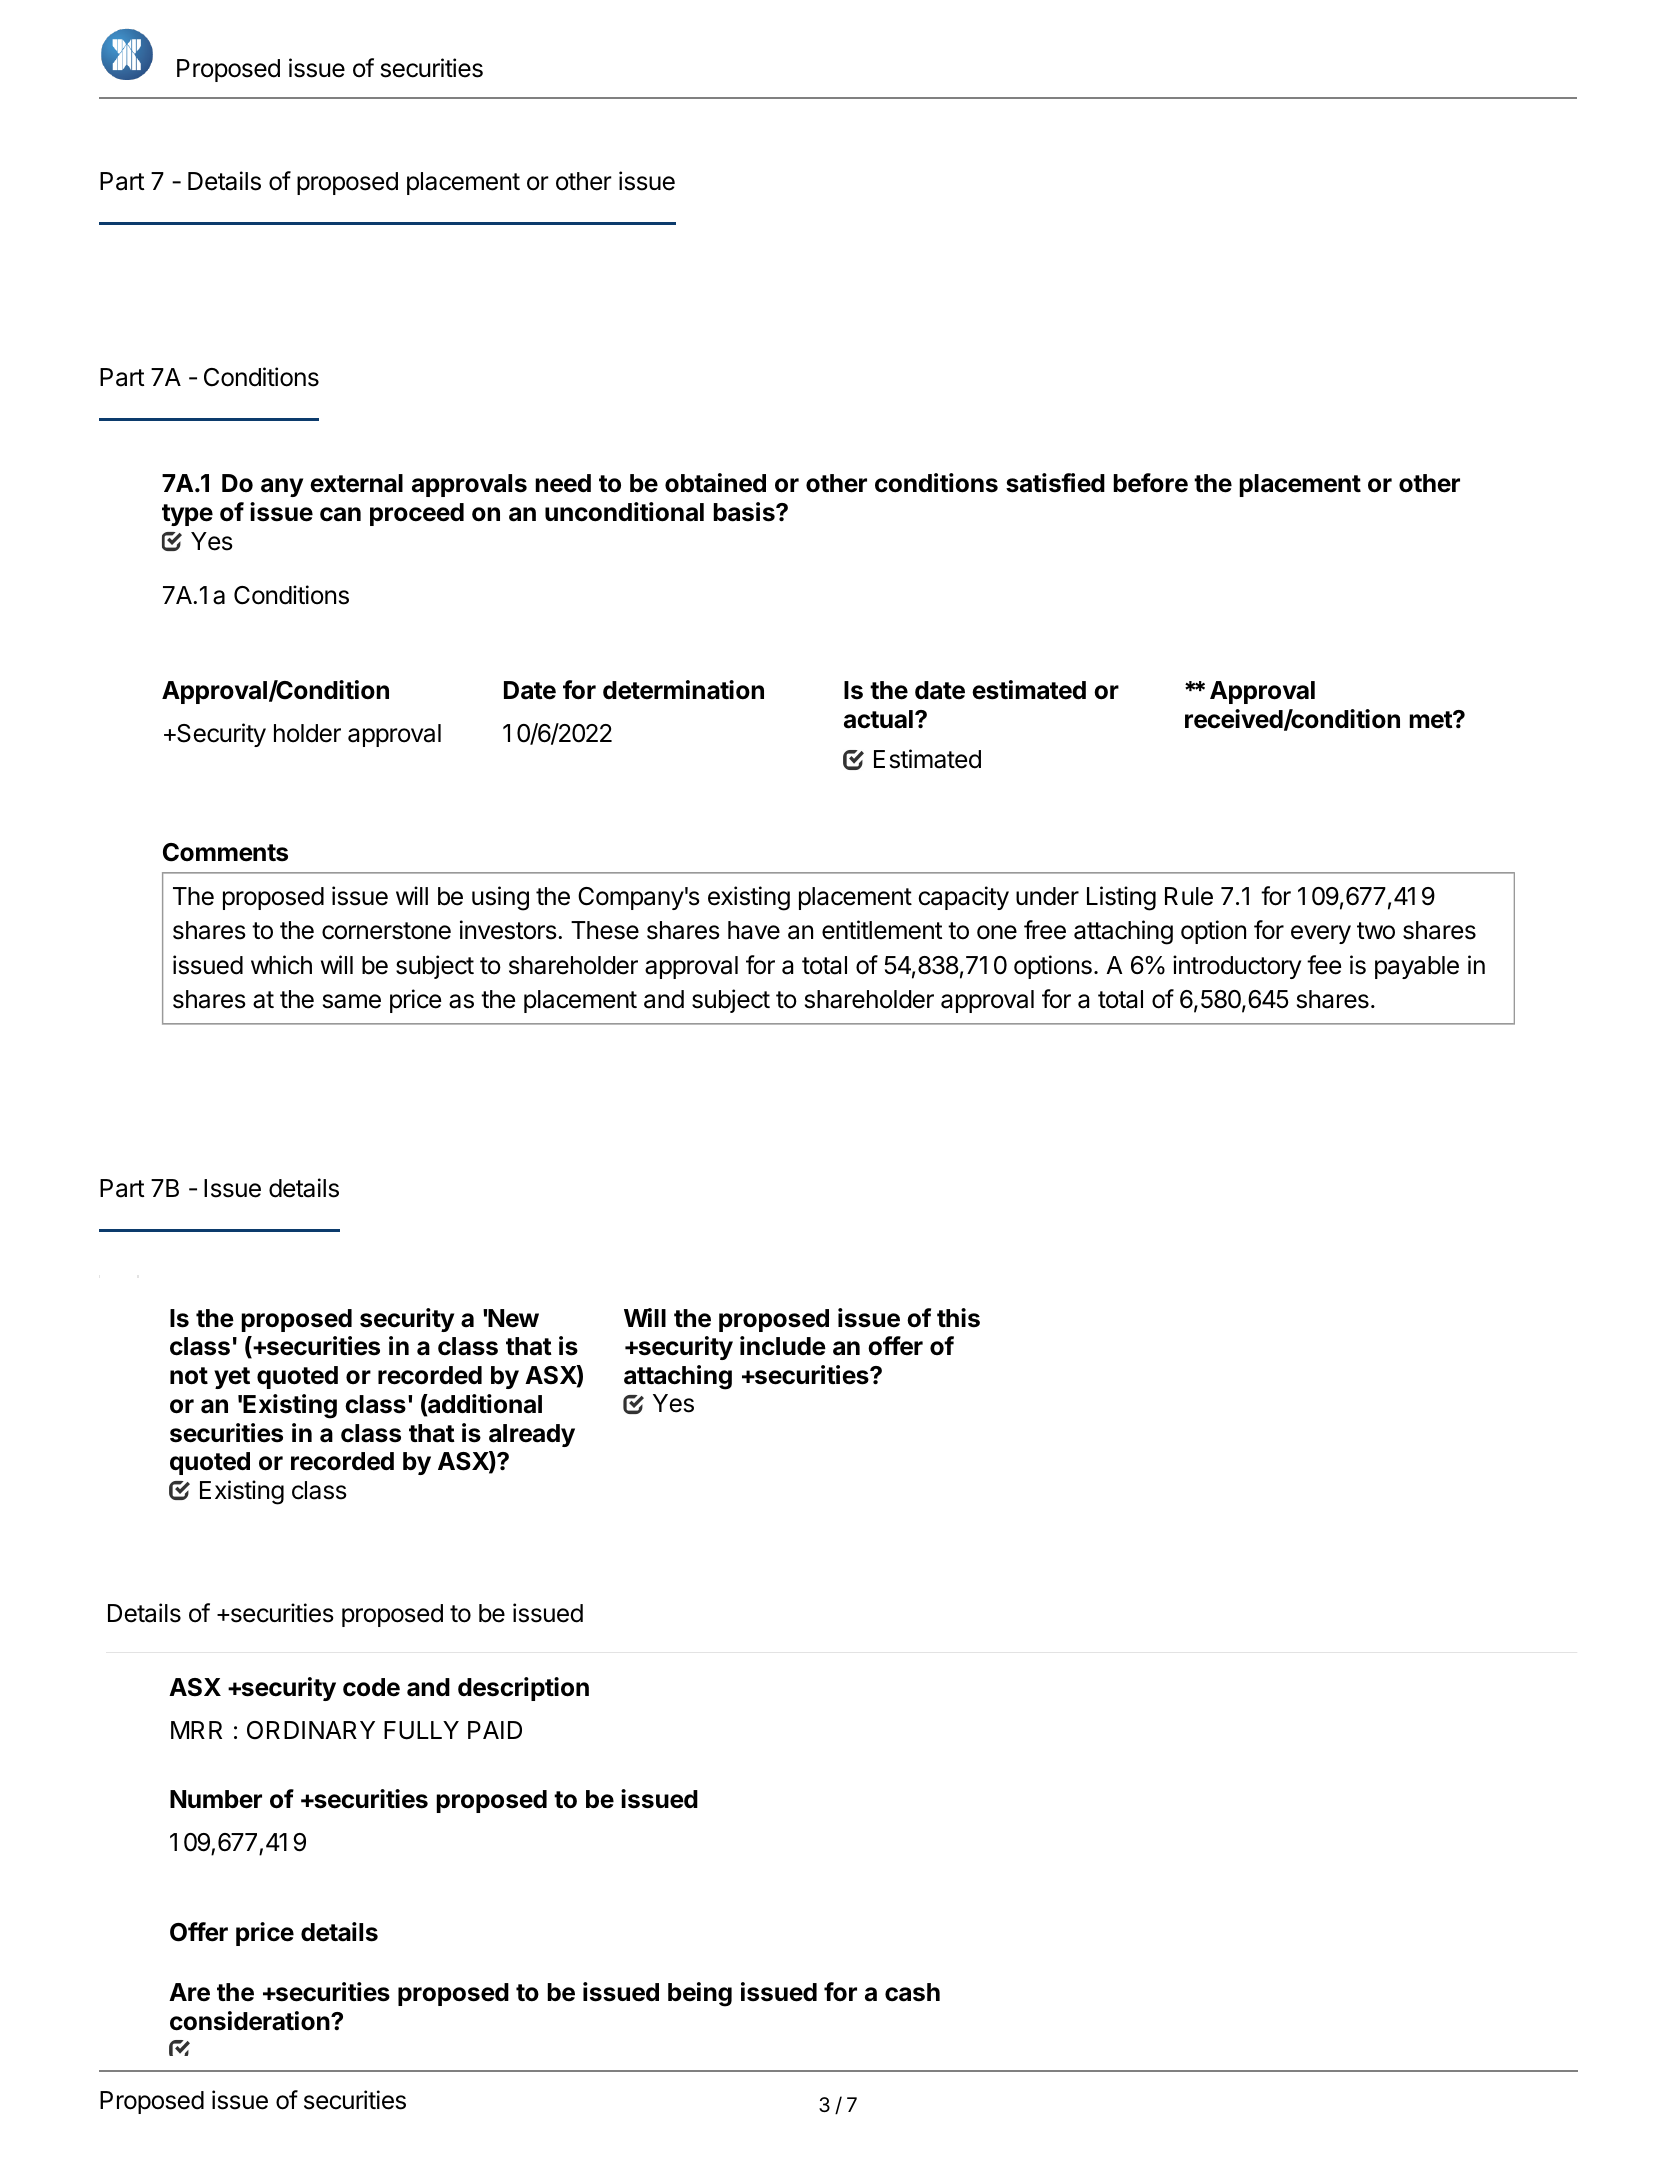  Describe the element at coordinates (912, 1992) in the screenshot. I see `cash` at that location.
